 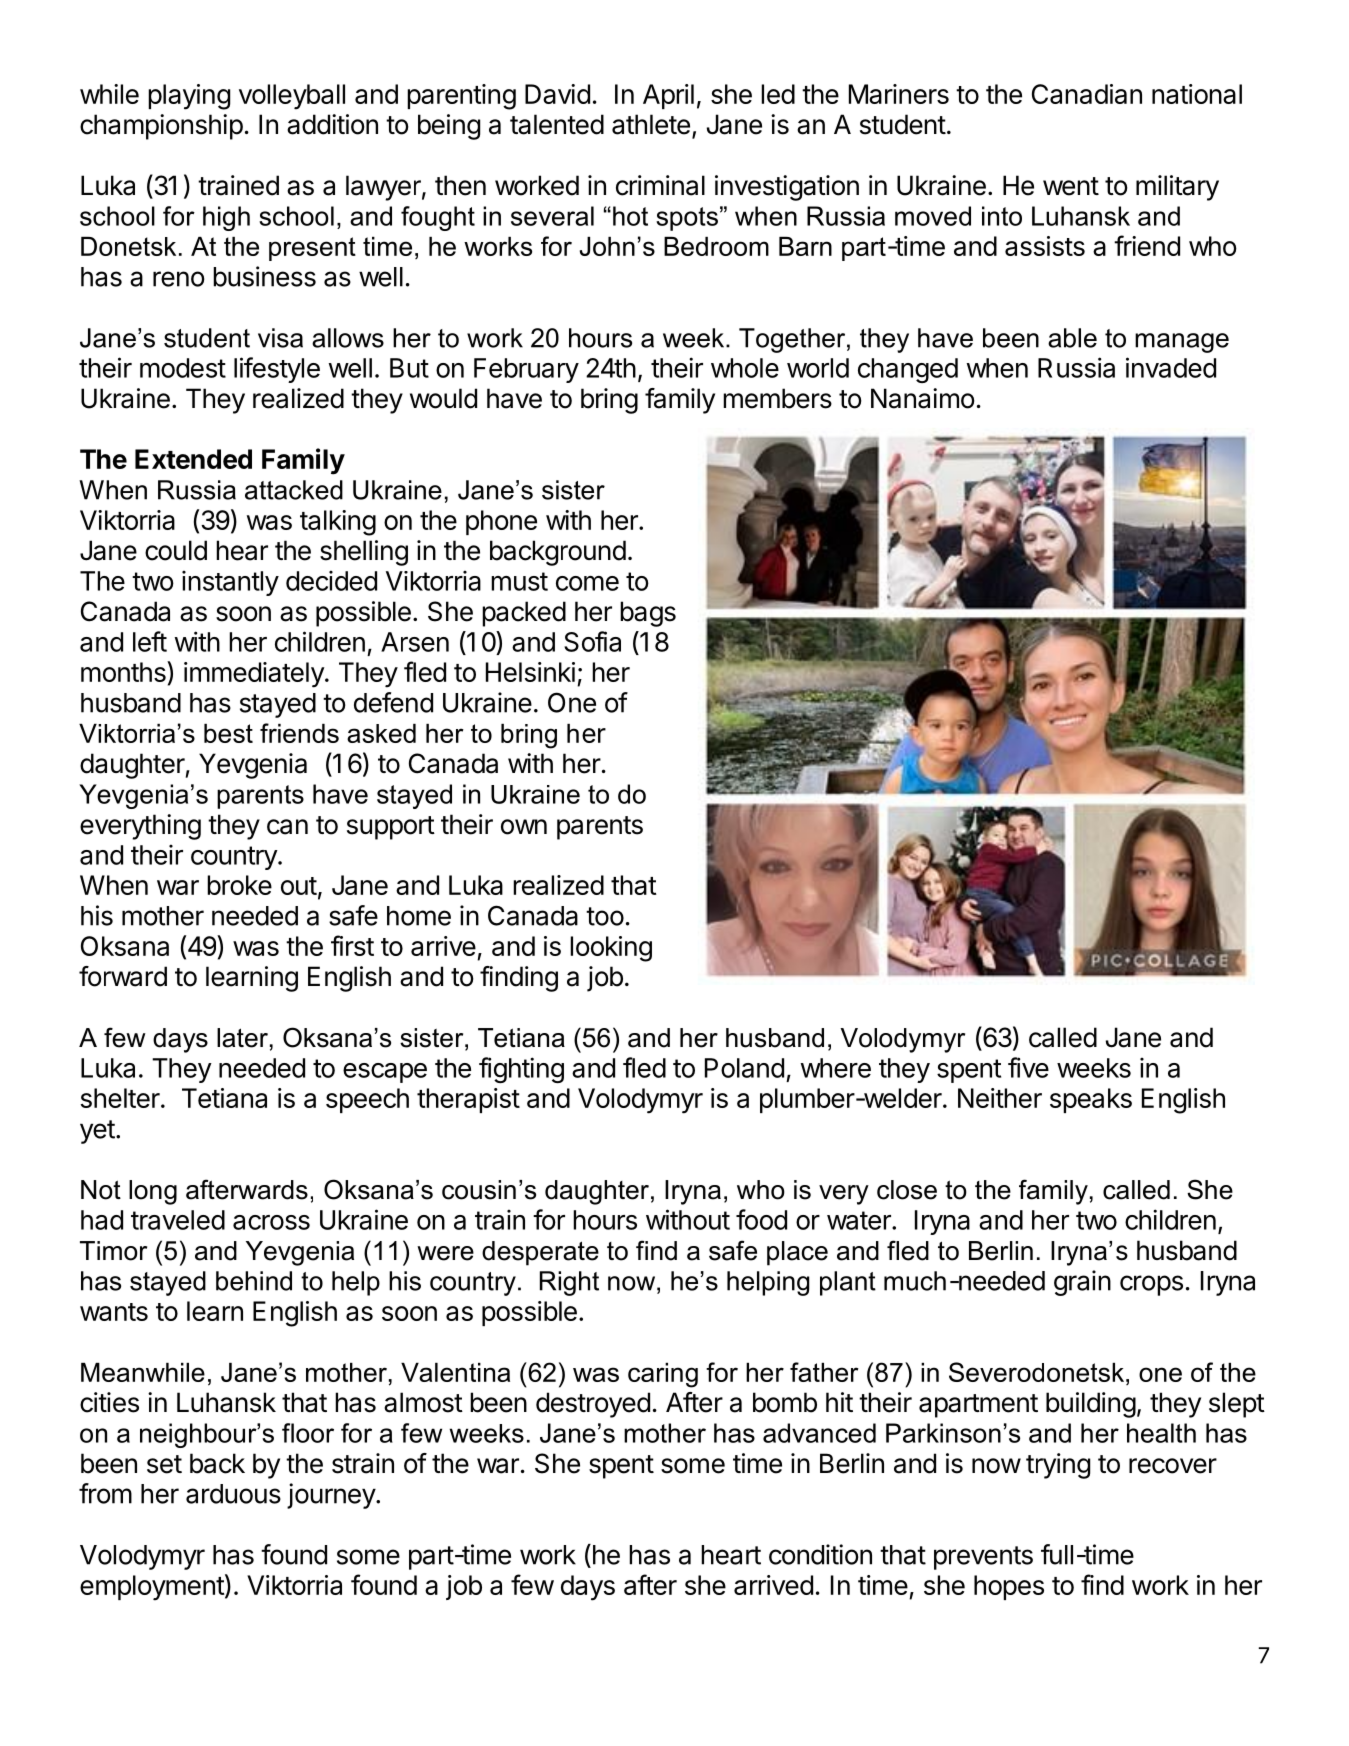 What do you see at coordinates (1087, 94) in the image?
I see `Canadian` at bounding box center [1087, 94].
